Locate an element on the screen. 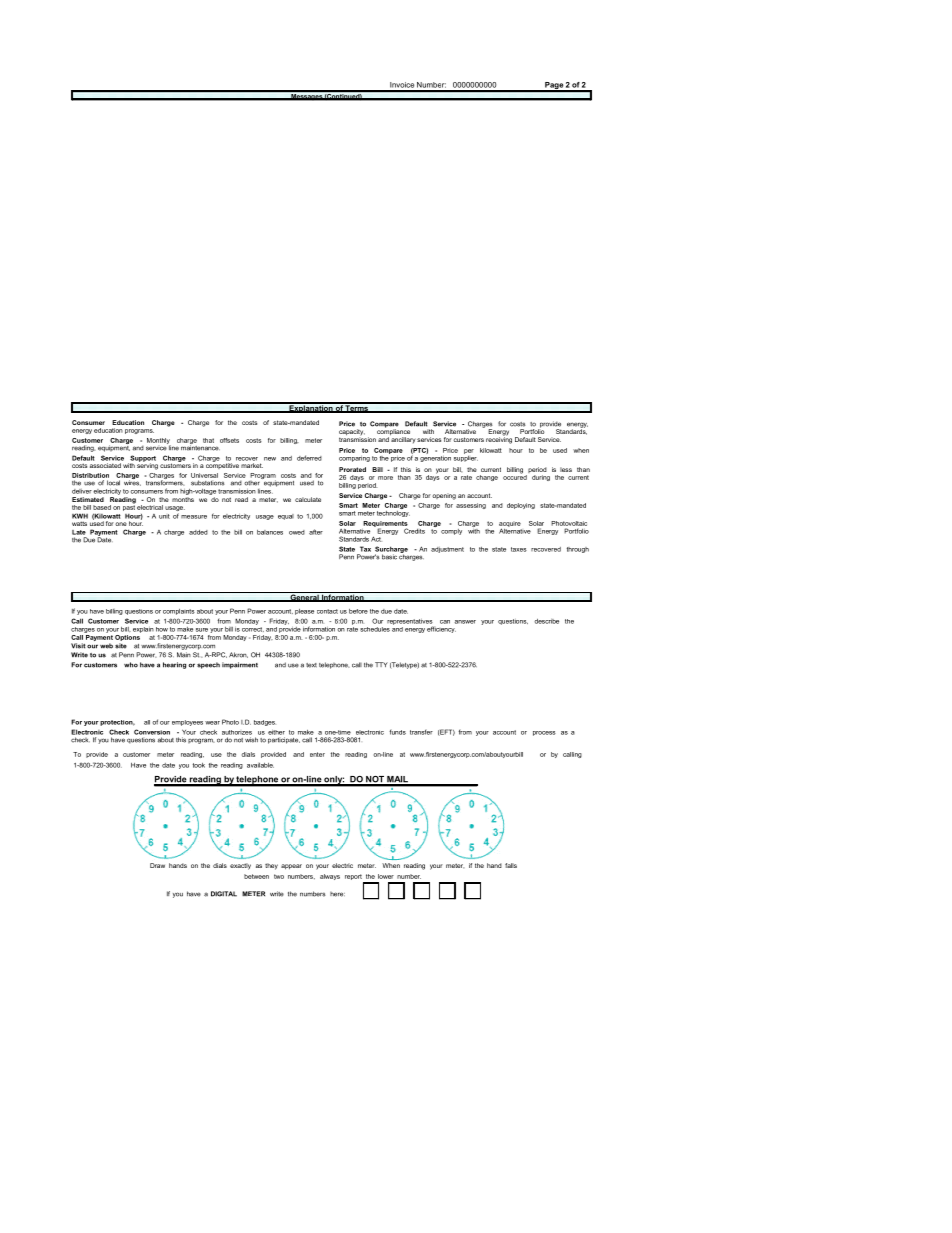 This screenshot has width=952, height=1233. Distribution is located at coordinates (90, 475).
